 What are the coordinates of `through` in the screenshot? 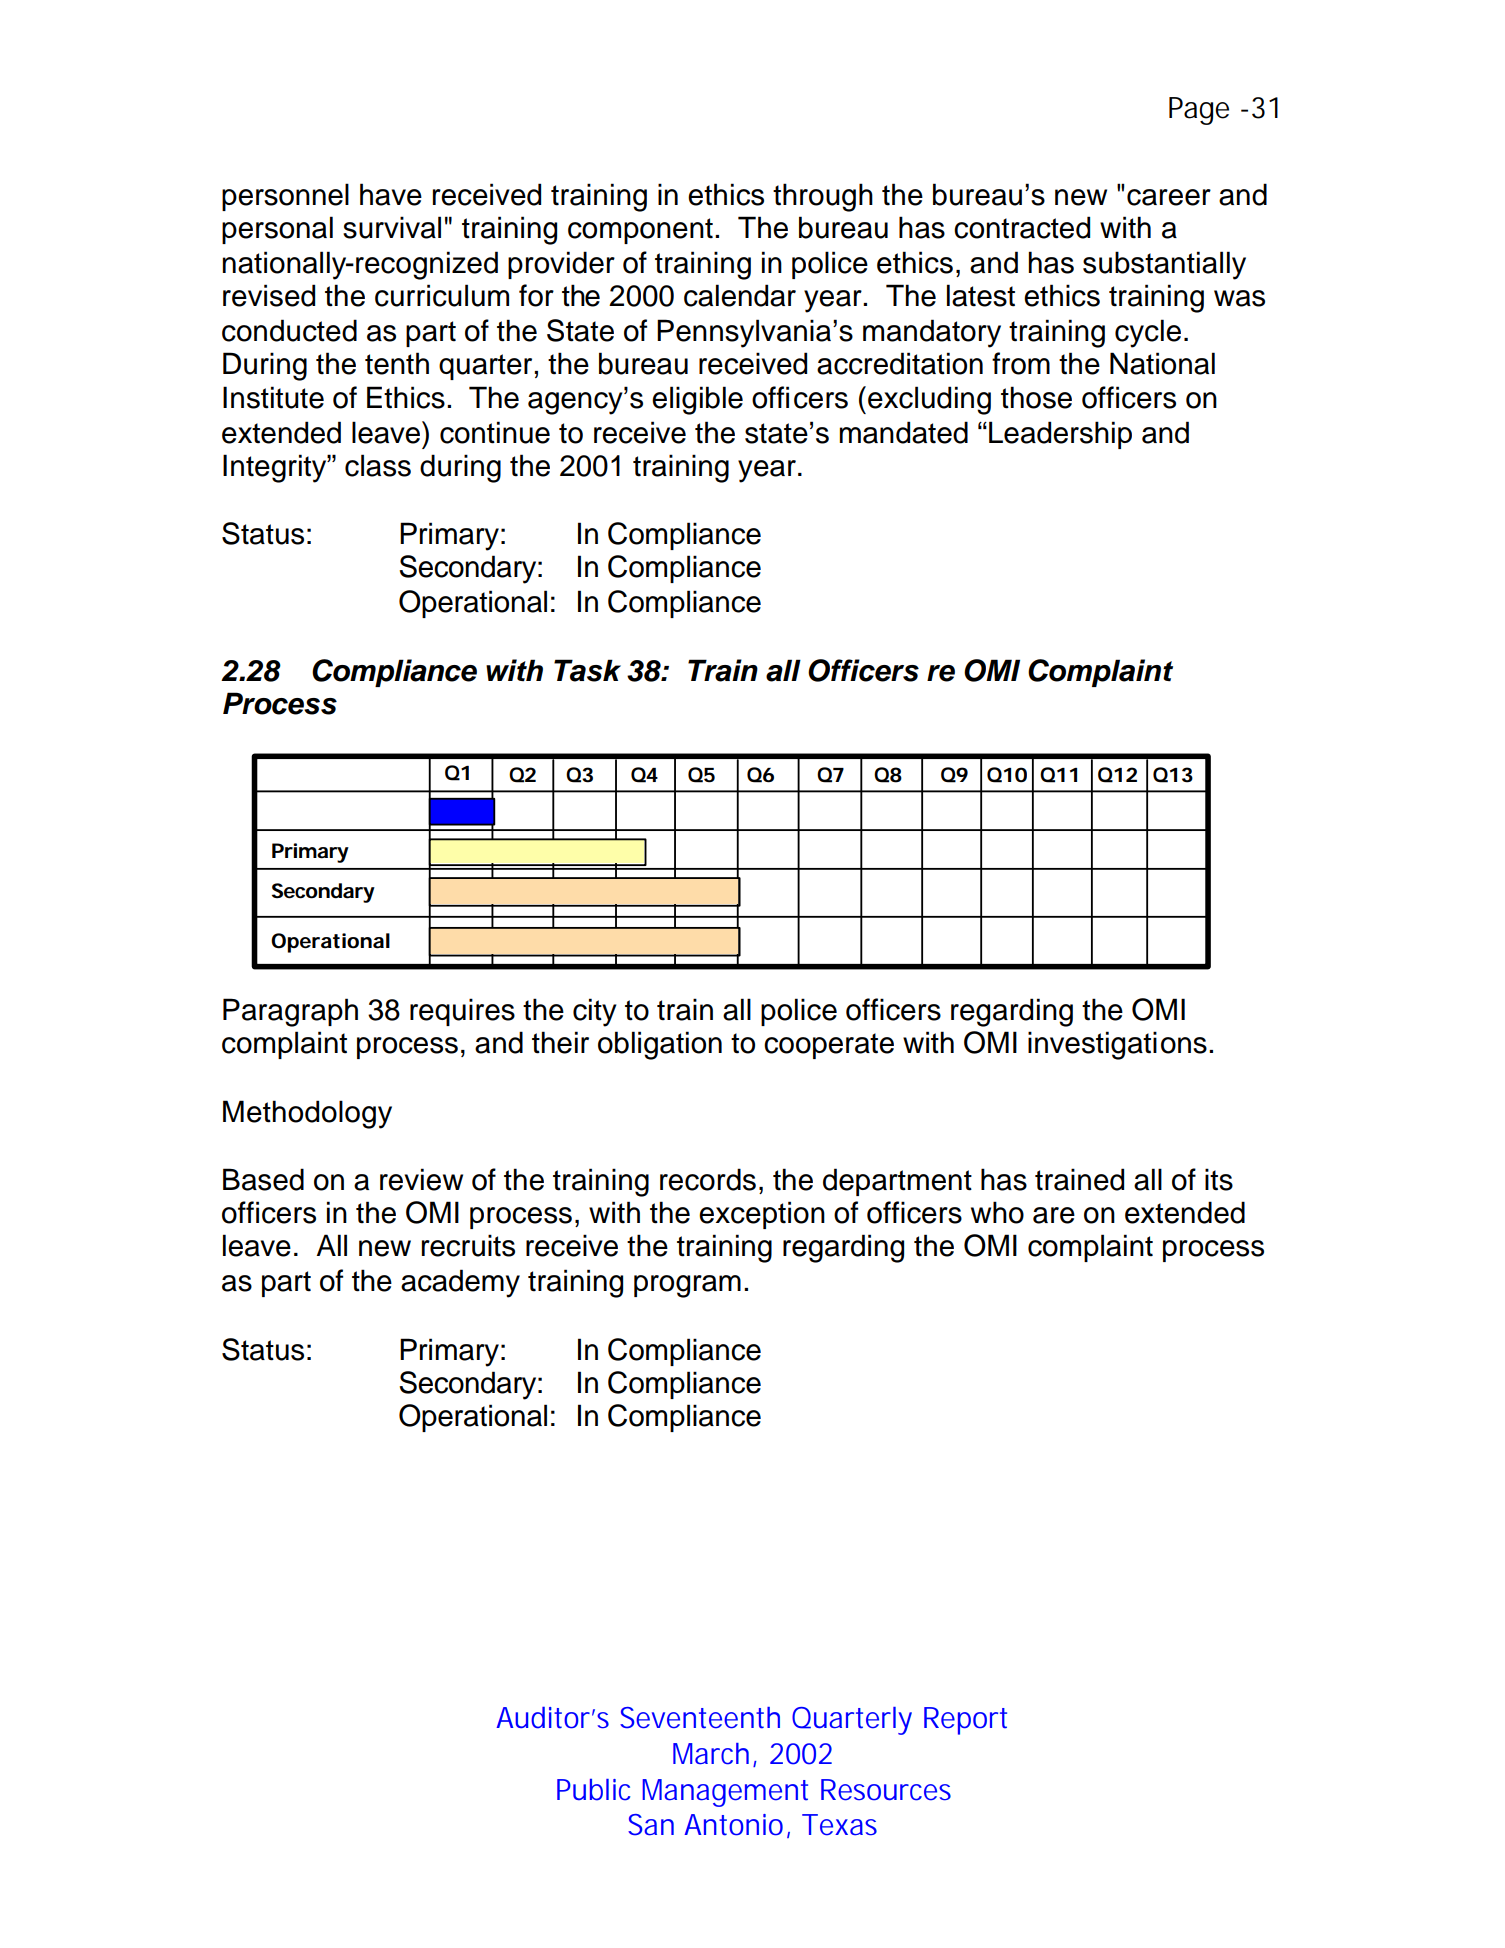 It's located at (823, 197).
